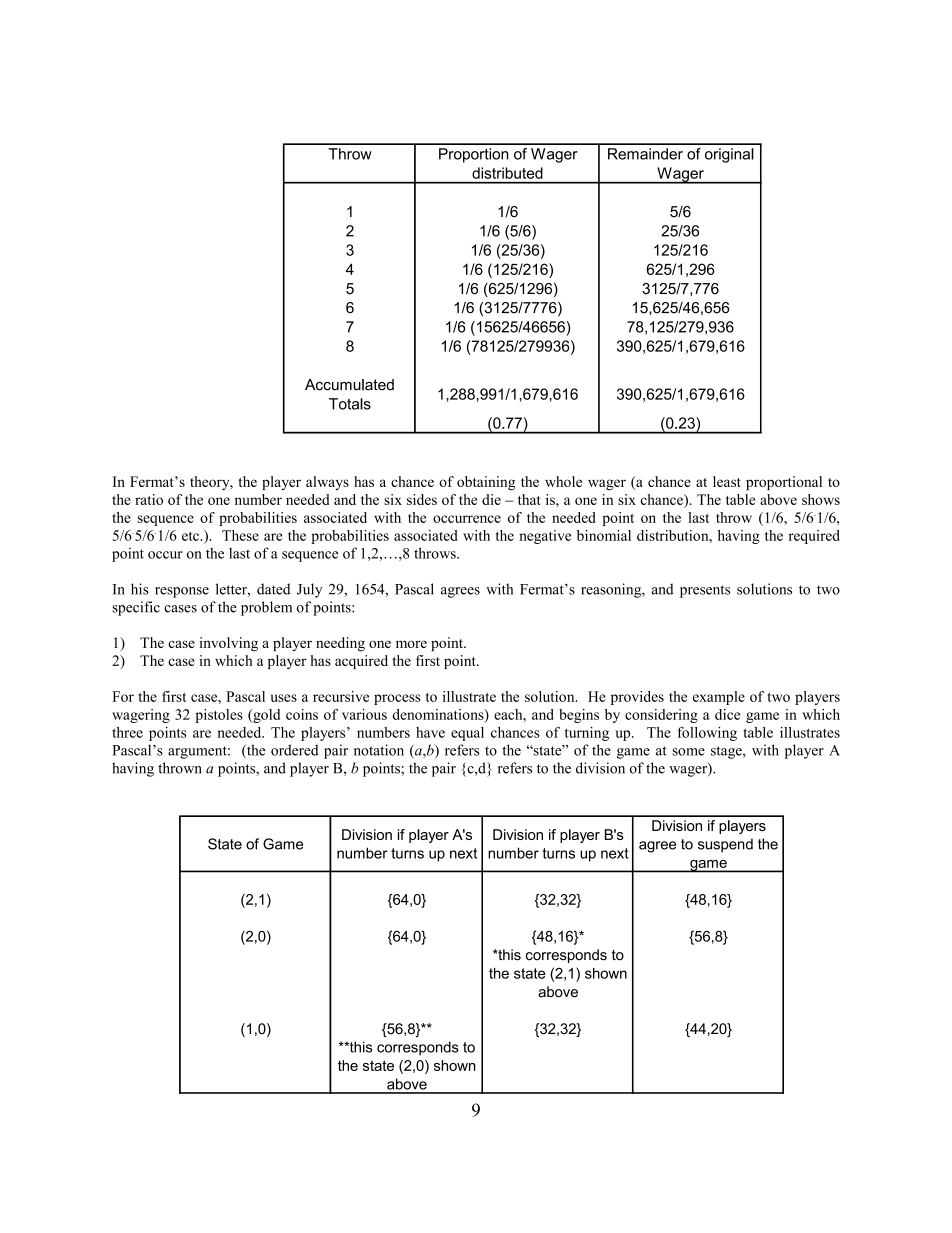  What do you see at coordinates (295, 750) in the screenshot?
I see `ordered` at bounding box center [295, 750].
